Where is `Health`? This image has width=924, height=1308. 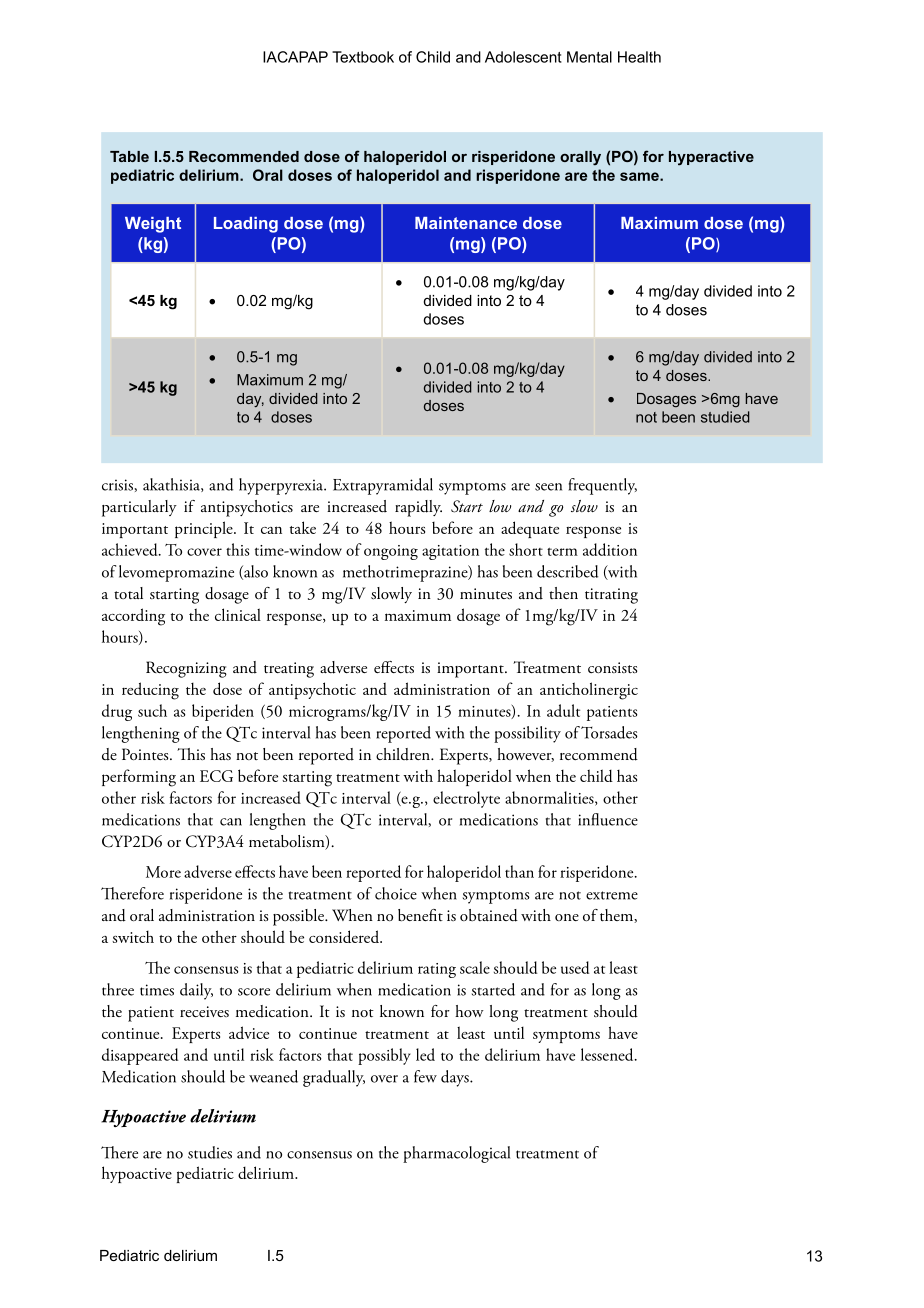 Health is located at coordinates (639, 57).
